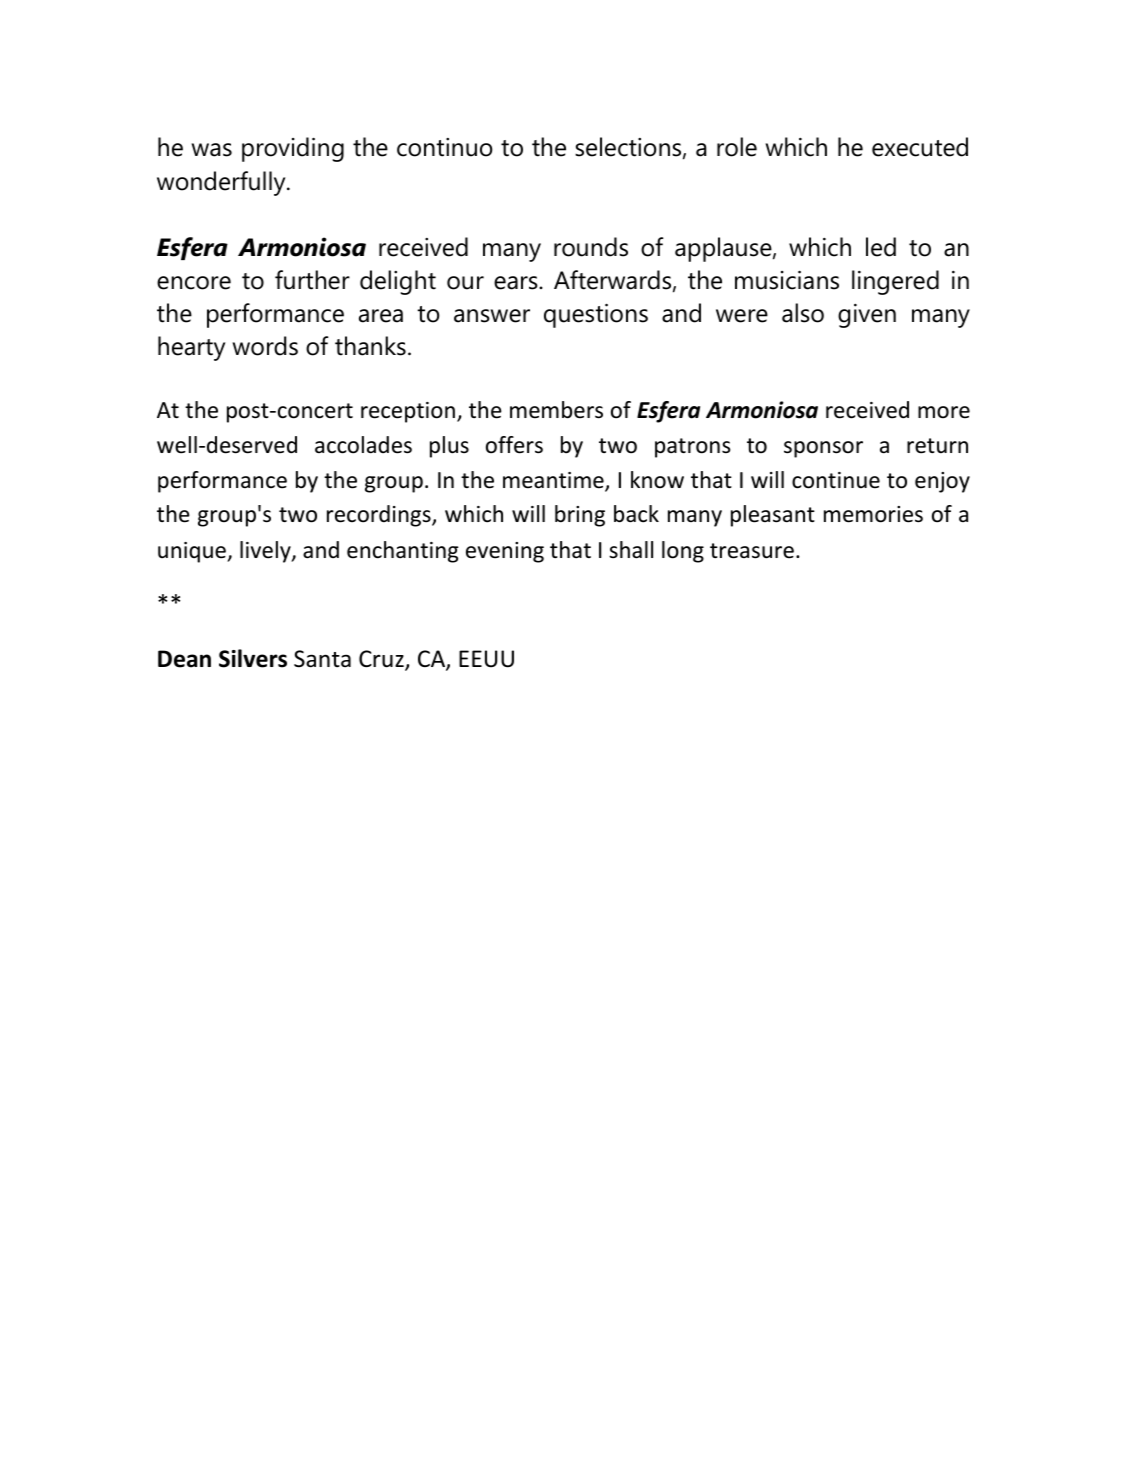 This image has width=1127, height=1458. I want to click on given, so click(867, 316).
